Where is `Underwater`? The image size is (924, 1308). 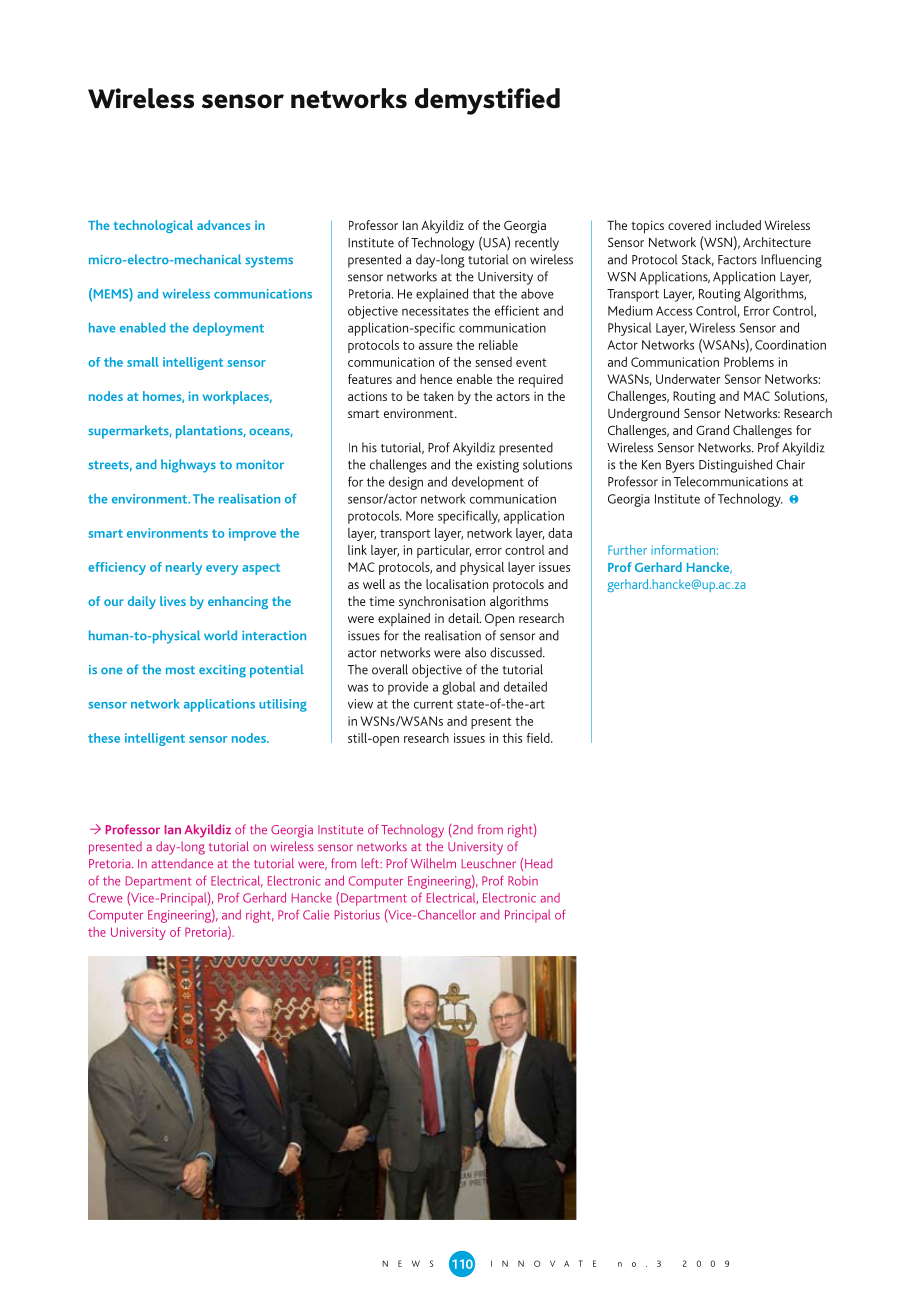
Underwater is located at coordinates (688, 379).
